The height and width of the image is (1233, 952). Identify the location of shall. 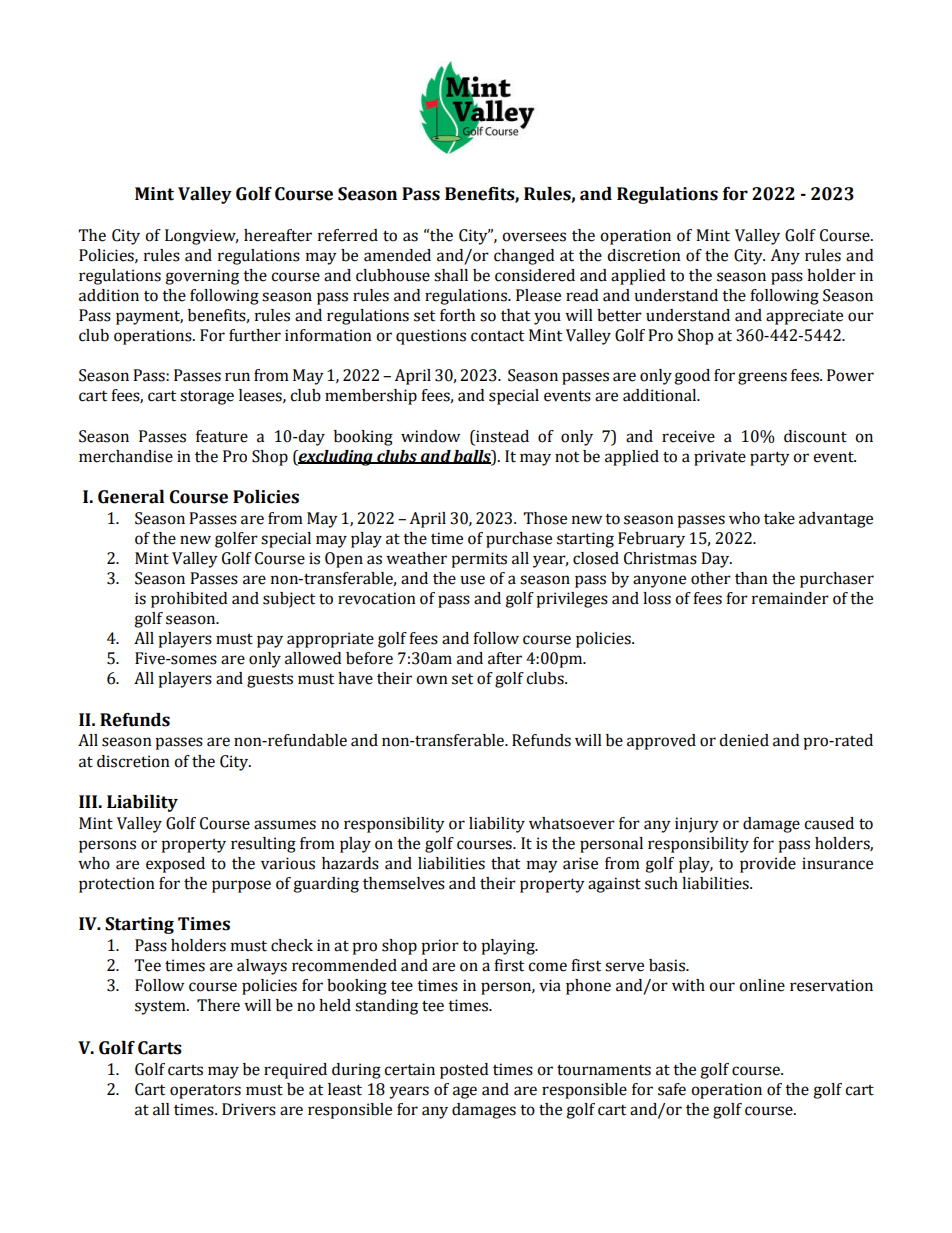
(451, 275).
